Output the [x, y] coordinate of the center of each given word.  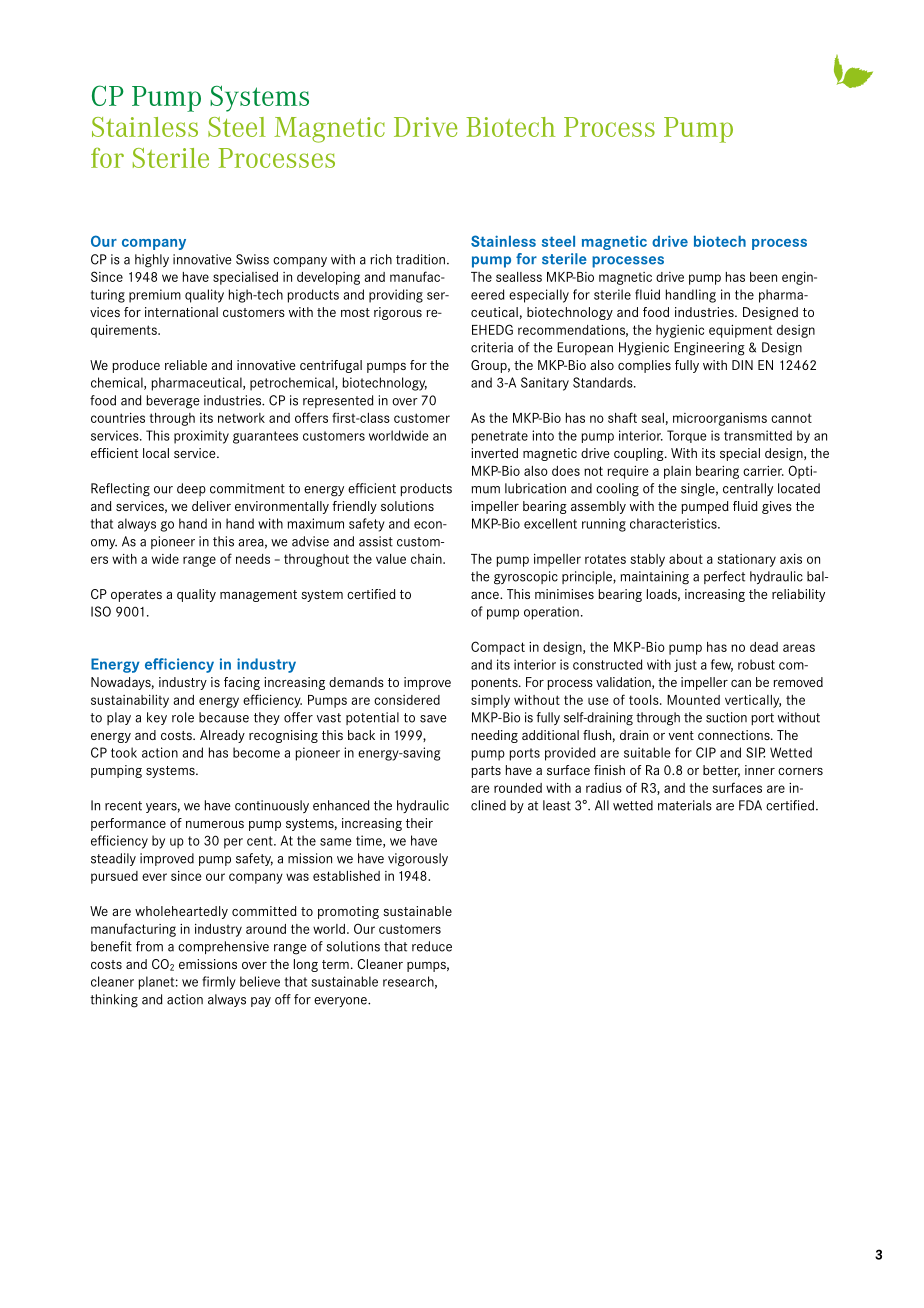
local [156, 453]
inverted [494, 453]
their [419, 823]
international [181, 312]
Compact [498, 648]
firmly [219, 983]
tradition [420, 259]
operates [136, 596]
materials [685, 805]
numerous [215, 824]
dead [764, 647]
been [763, 277]
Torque [687, 436]
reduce [432, 946]
